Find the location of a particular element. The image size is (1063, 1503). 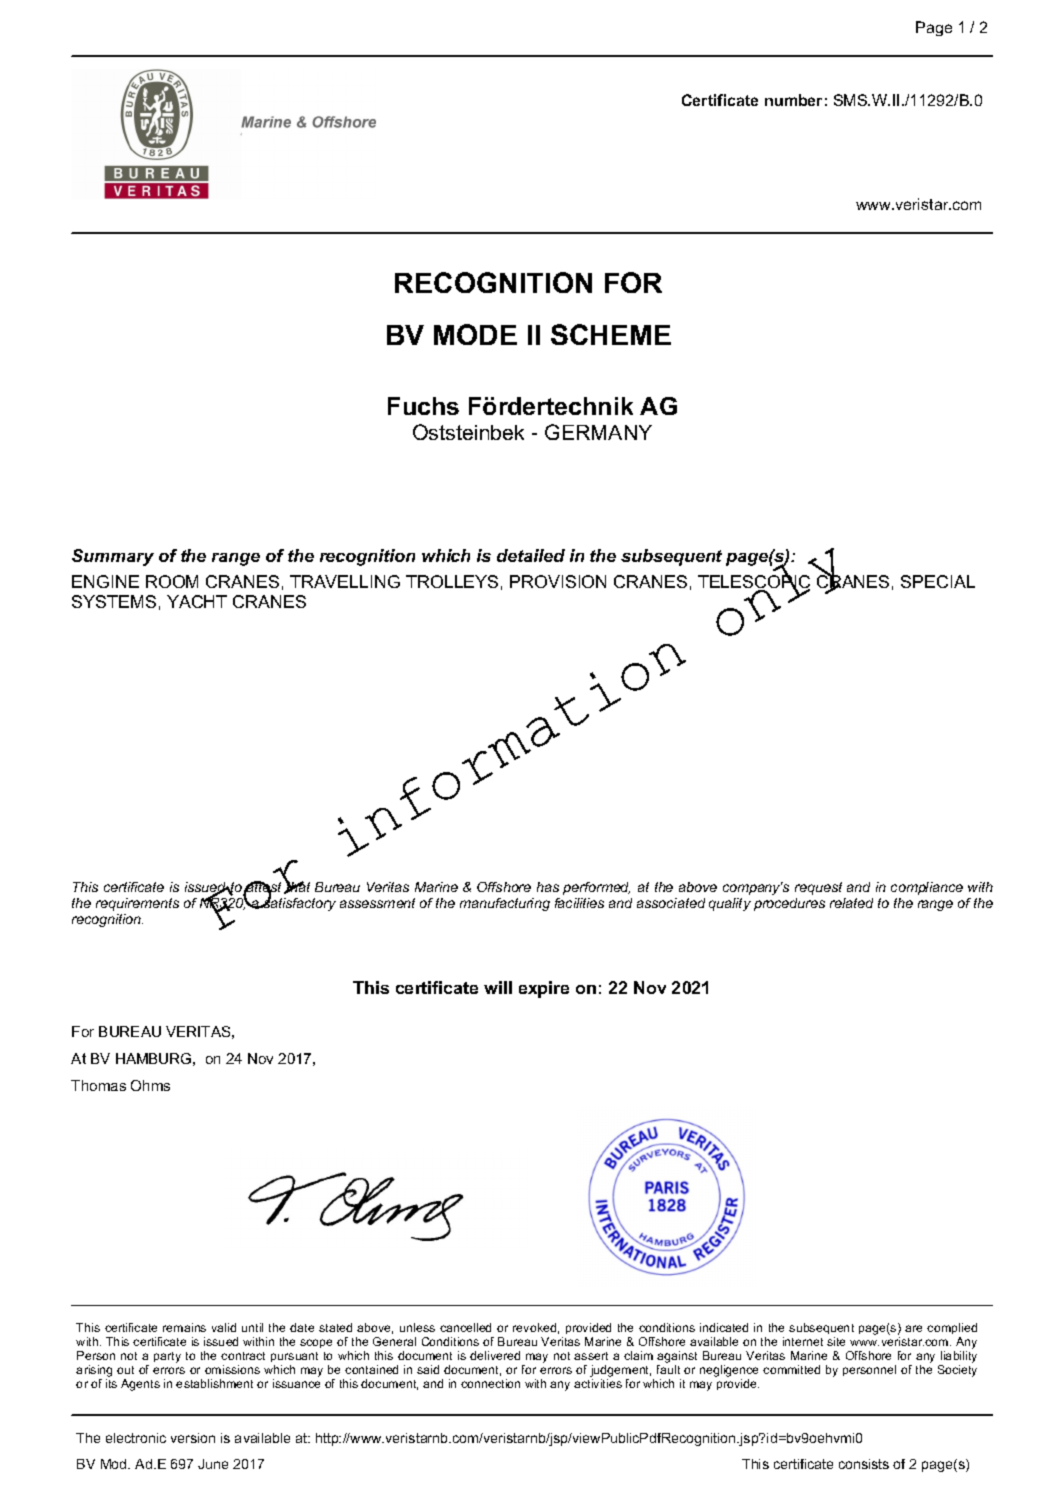

Fuchs is located at coordinates (423, 406).
